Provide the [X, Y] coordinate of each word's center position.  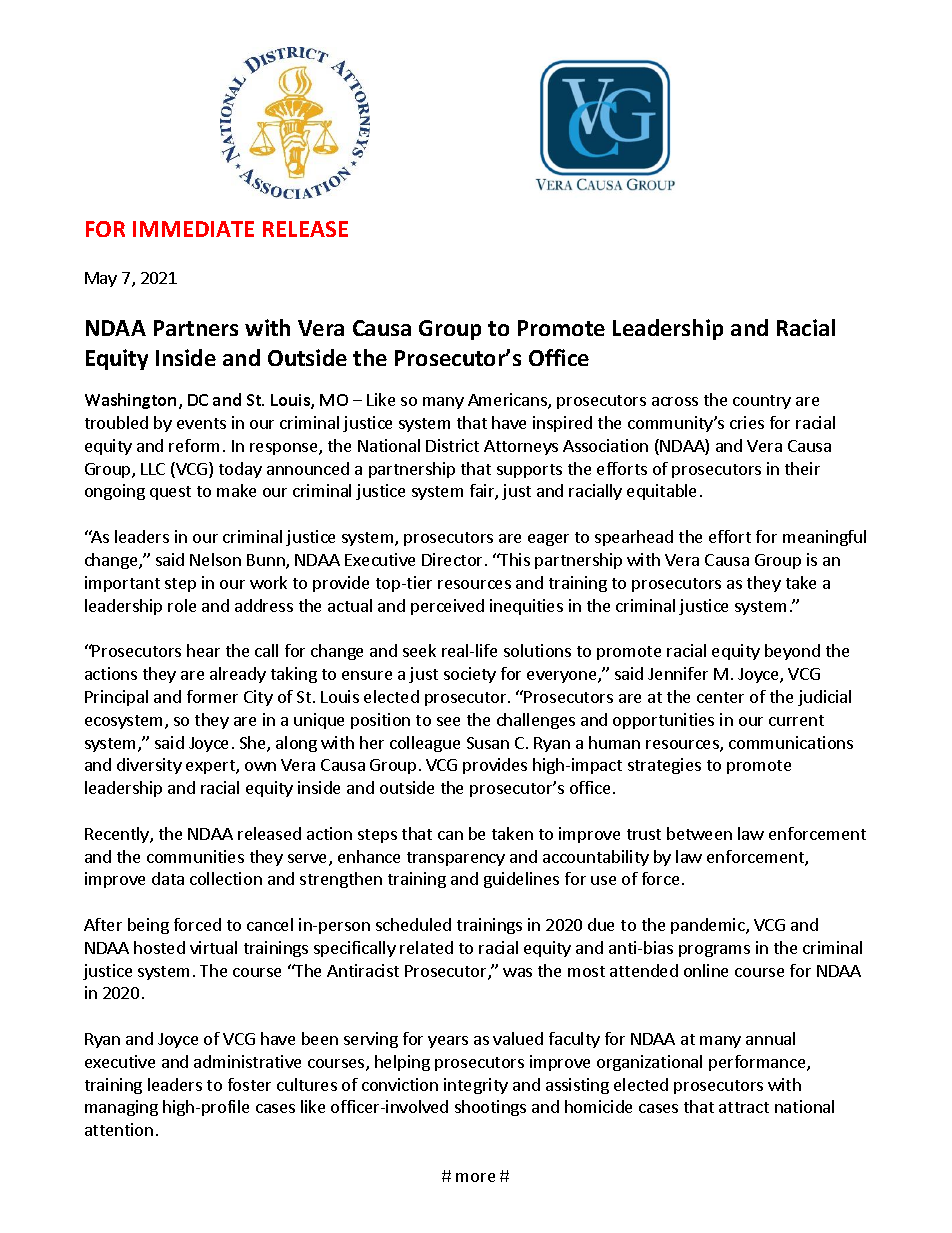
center [720, 697]
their [802, 468]
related [426, 947]
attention [119, 1129]
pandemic [709, 926]
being [148, 926]
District [452, 445]
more [475, 1177]
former [212, 696]
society [470, 675]
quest [170, 493]
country [762, 402]
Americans [508, 401]
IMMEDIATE [193, 229]
